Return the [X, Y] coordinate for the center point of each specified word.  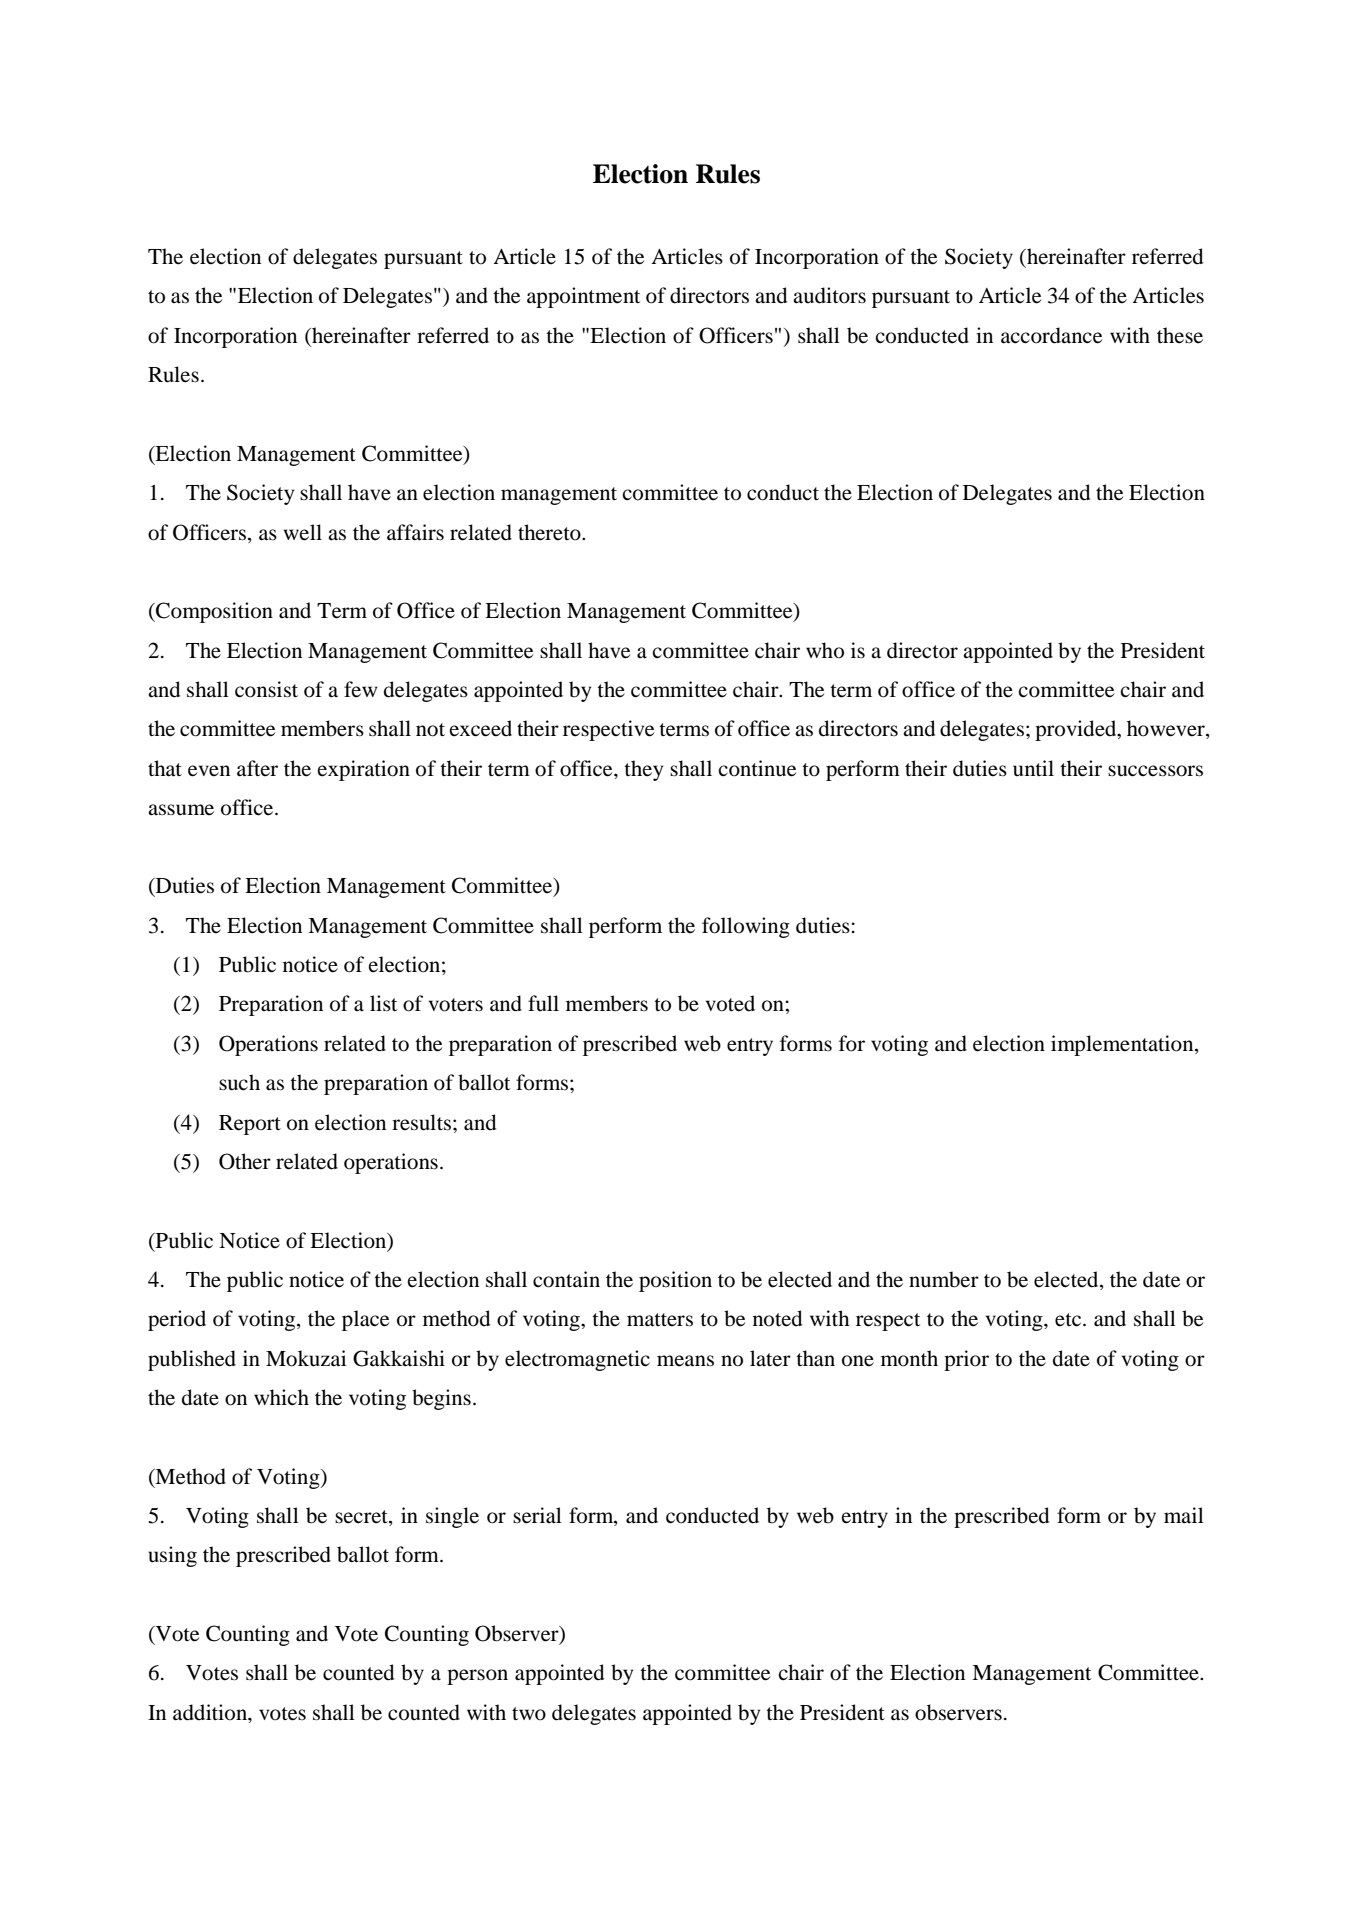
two [529, 1714]
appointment [583, 297]
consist [266, 689]
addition [211, 1712]
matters [660, 1320]
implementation [1123, 1045]
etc [1069, 1320]
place [365, 1320]
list [383, 1003]
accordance [1051, 335]
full [543, 1003]
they [643, 770]
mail [1184, 1515]
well [302, 532]
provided [1077, 730]
